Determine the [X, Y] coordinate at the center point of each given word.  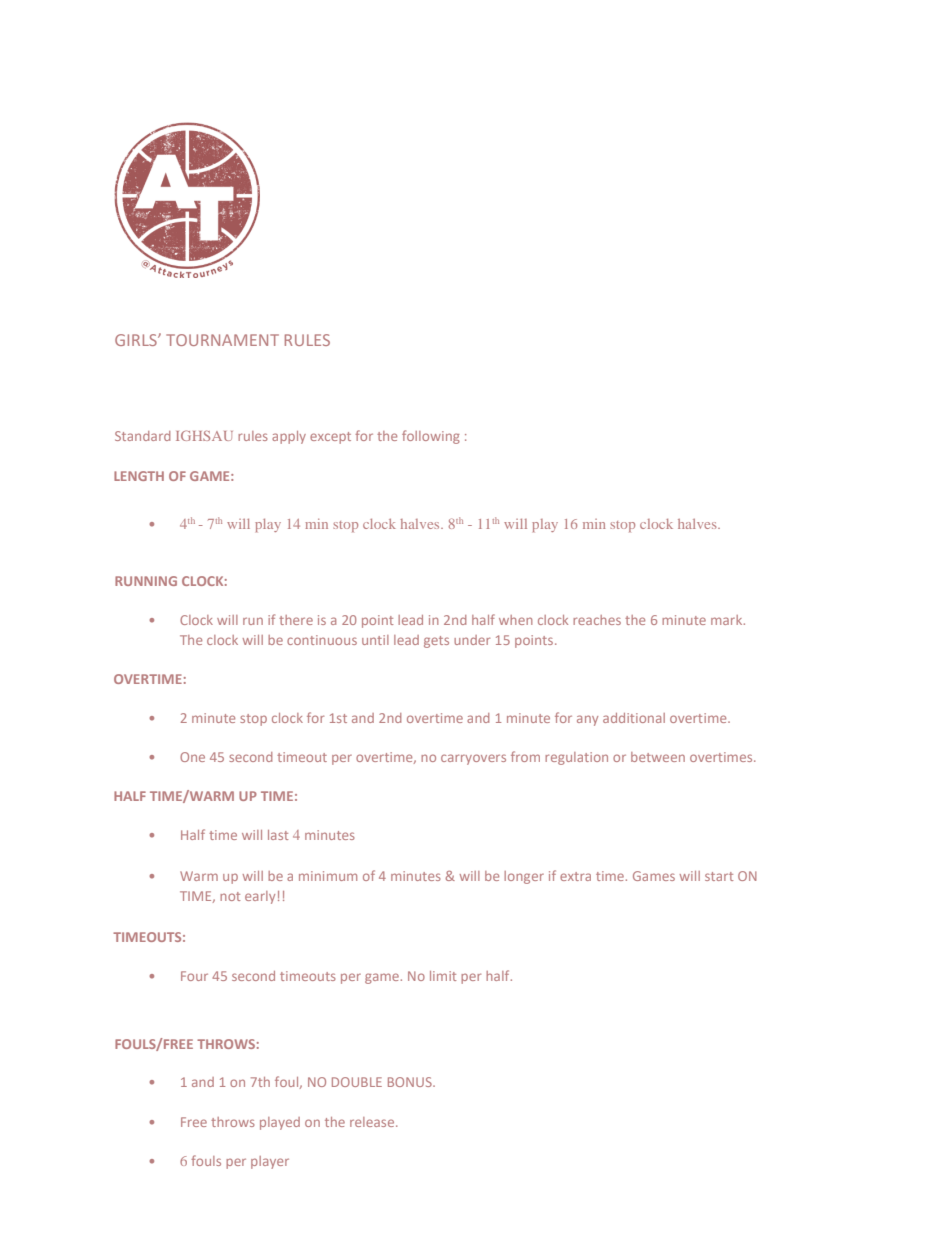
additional [634, 718]
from [525, 756]
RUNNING [146, 581]
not [230, 896]
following [431, 437]
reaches [597, 620]
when [516, 620]
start [719, 876]
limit [443, 976]
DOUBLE [357, 1082]
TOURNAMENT [222, 340]
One [192, 757]
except [330, 438]
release [373, 1122]
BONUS [411, 1082]
